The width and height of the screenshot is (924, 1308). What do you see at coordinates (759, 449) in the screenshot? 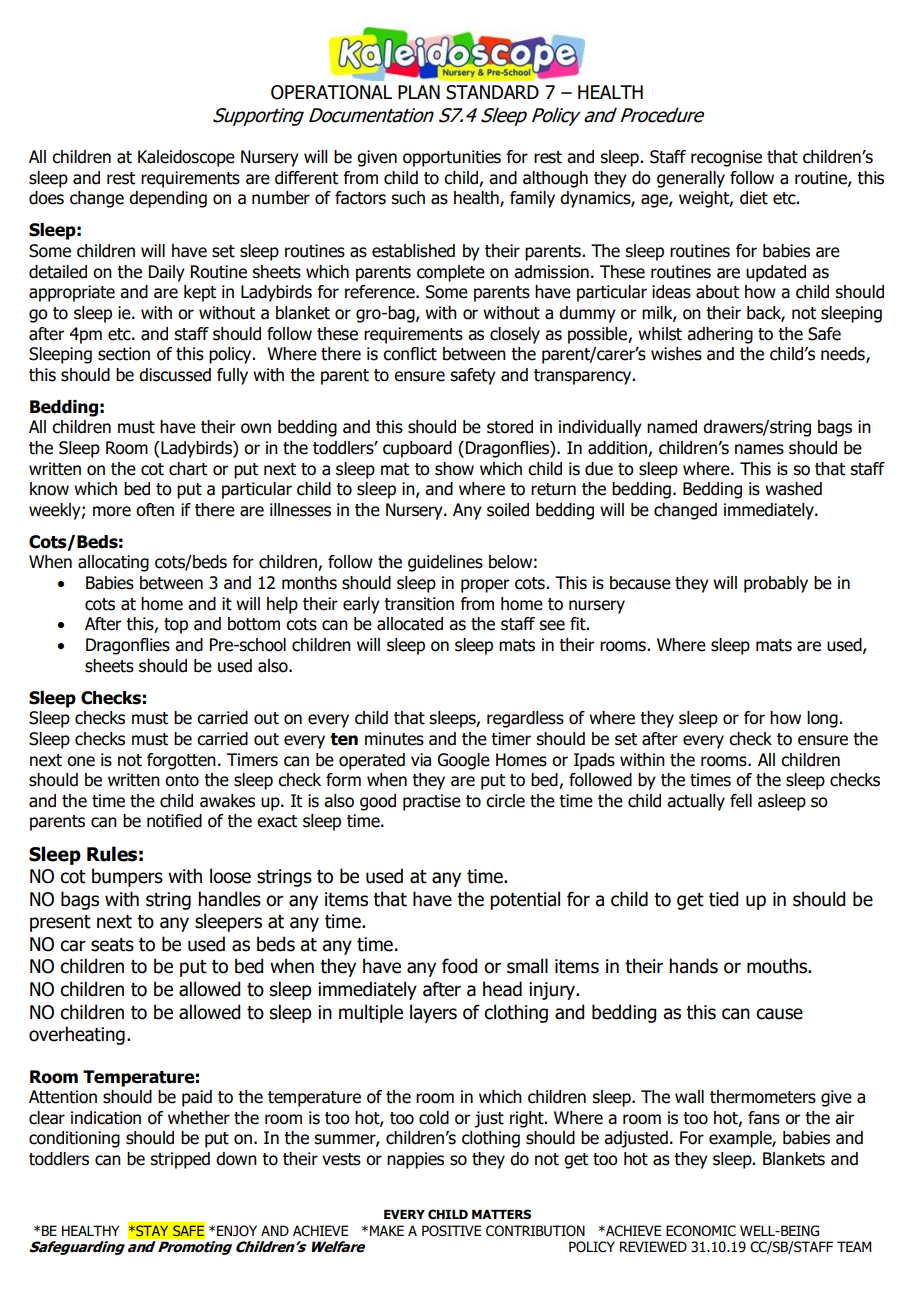
I see `names` at bounding box center [759, 449].
